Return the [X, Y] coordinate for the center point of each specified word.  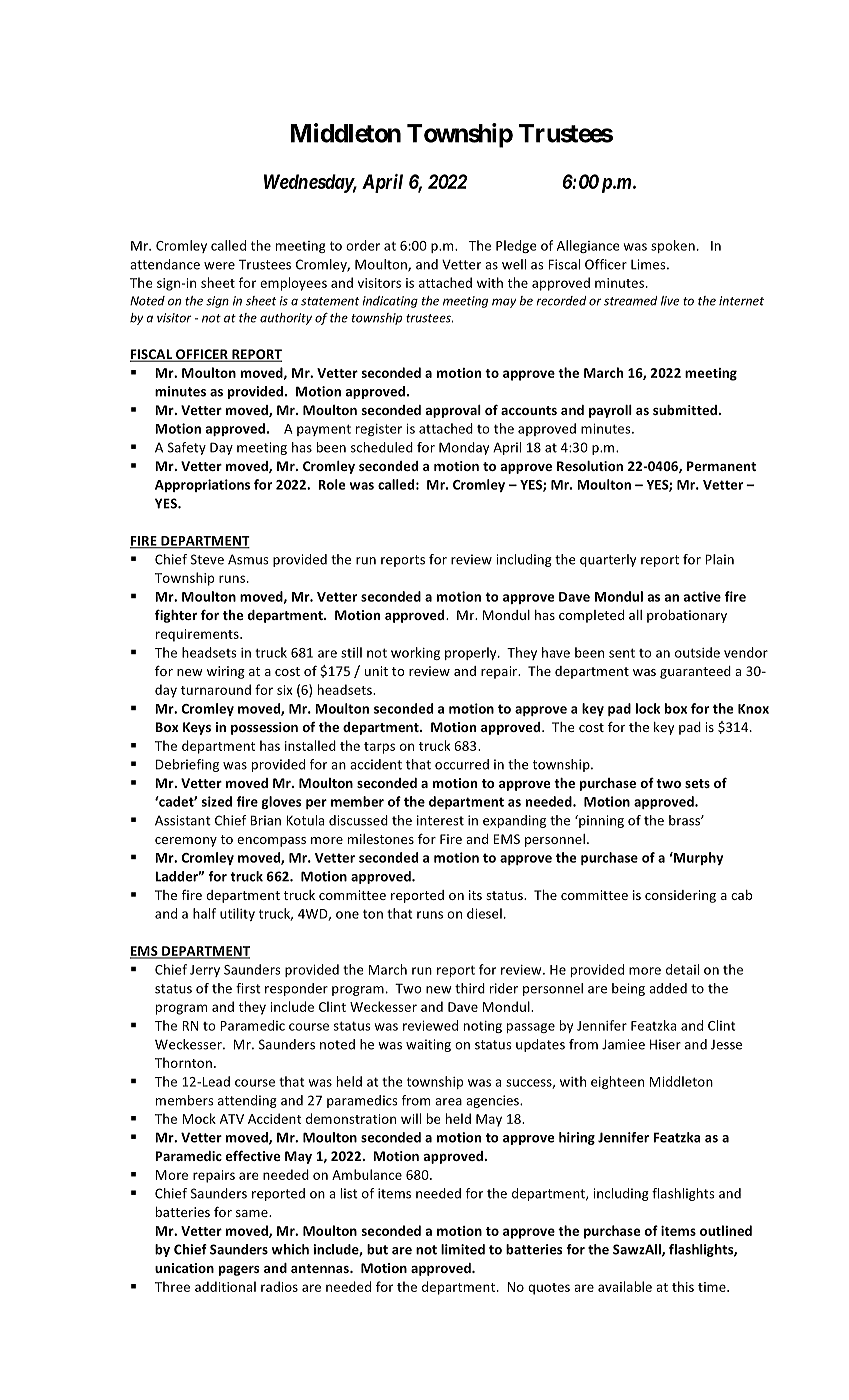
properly [472, 653]
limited [463, 1249]
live [670, 301]
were [219, 266]
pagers [239, 1271]
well [514, 264]
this [683, 1286]
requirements [198, 635]
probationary [687, 616]
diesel [484, 913]
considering [680, 896]
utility [237, 914]
